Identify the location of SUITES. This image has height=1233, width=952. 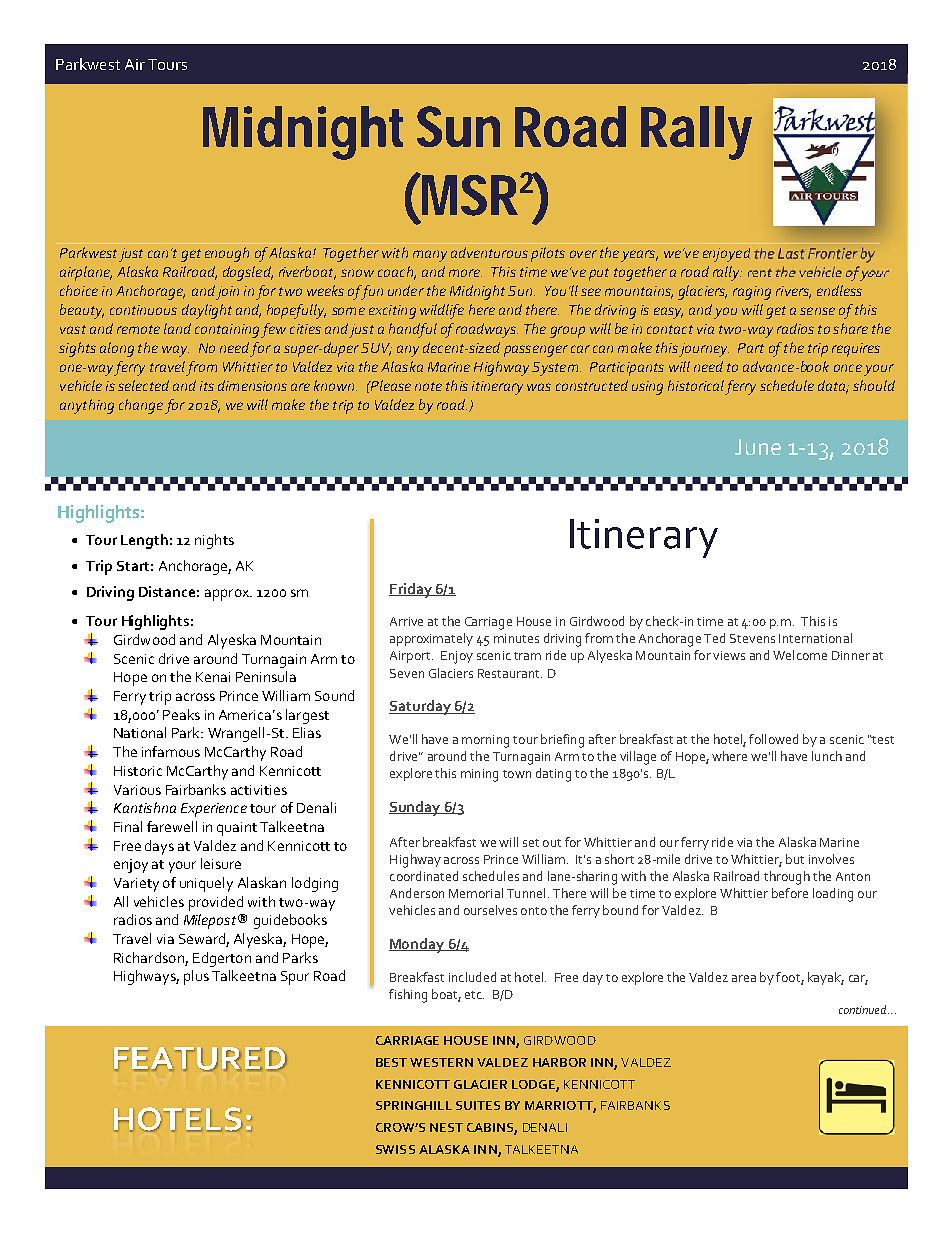
(478, 1105).
